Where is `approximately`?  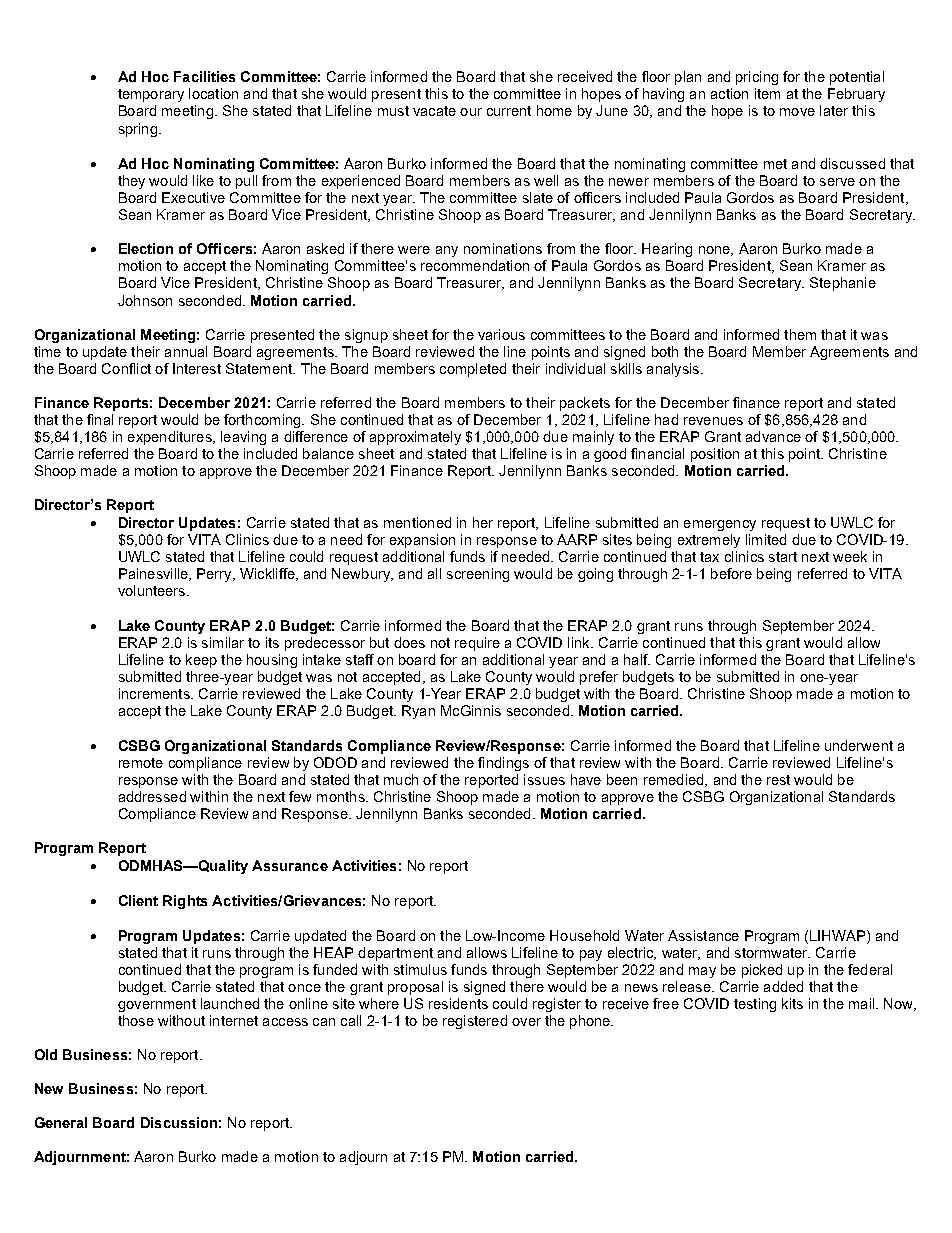
approximately is located at coordinates (415, 438).
